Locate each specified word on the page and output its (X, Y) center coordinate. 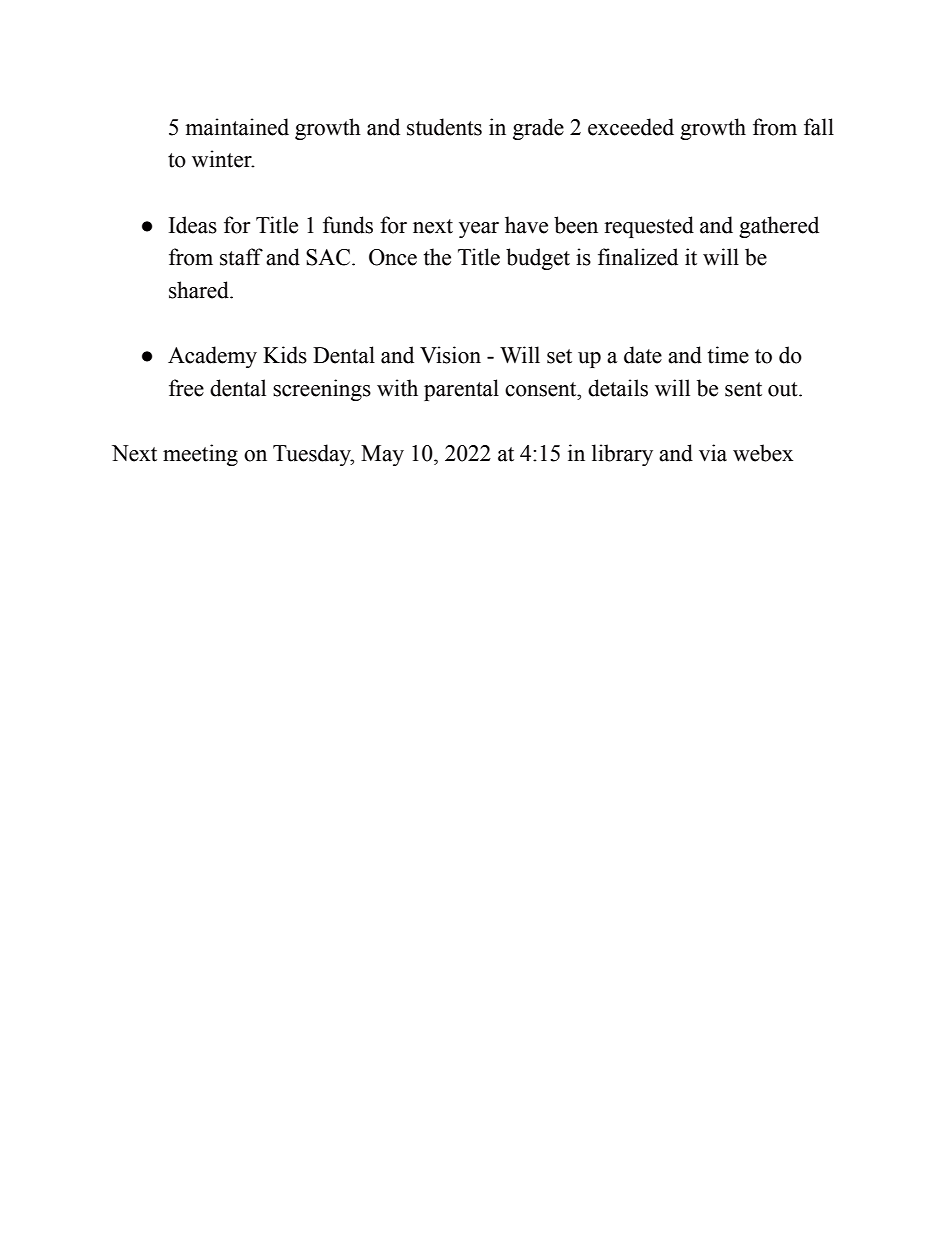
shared (200, 290)
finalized (638, 257)
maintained (237, 127)
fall (819, 127)
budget (538, 259)
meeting (200, 455)
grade (538, 129)
